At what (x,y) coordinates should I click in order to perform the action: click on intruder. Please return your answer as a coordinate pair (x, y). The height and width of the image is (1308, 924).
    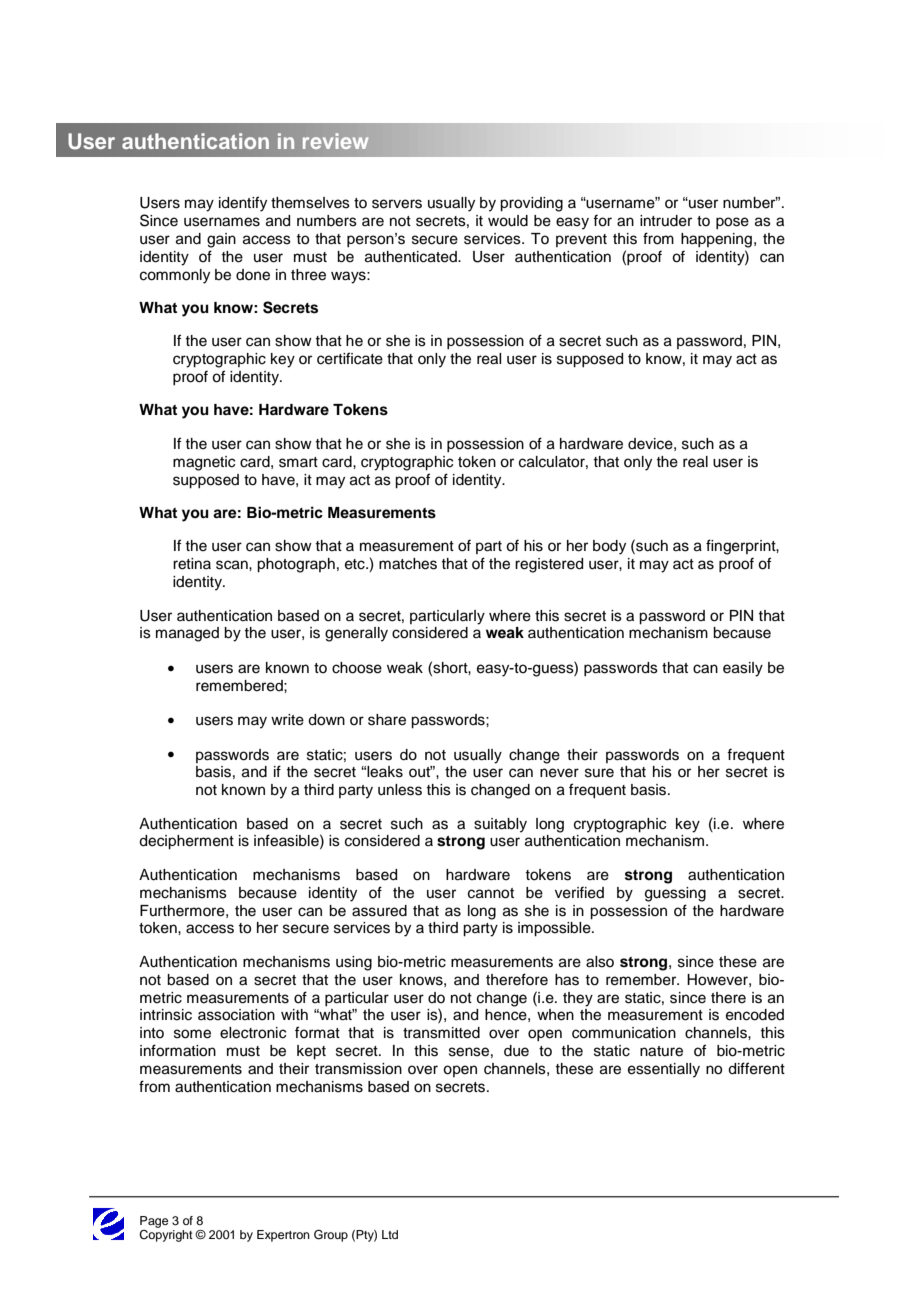
    Looking at the image, I should click on (666, 221).
